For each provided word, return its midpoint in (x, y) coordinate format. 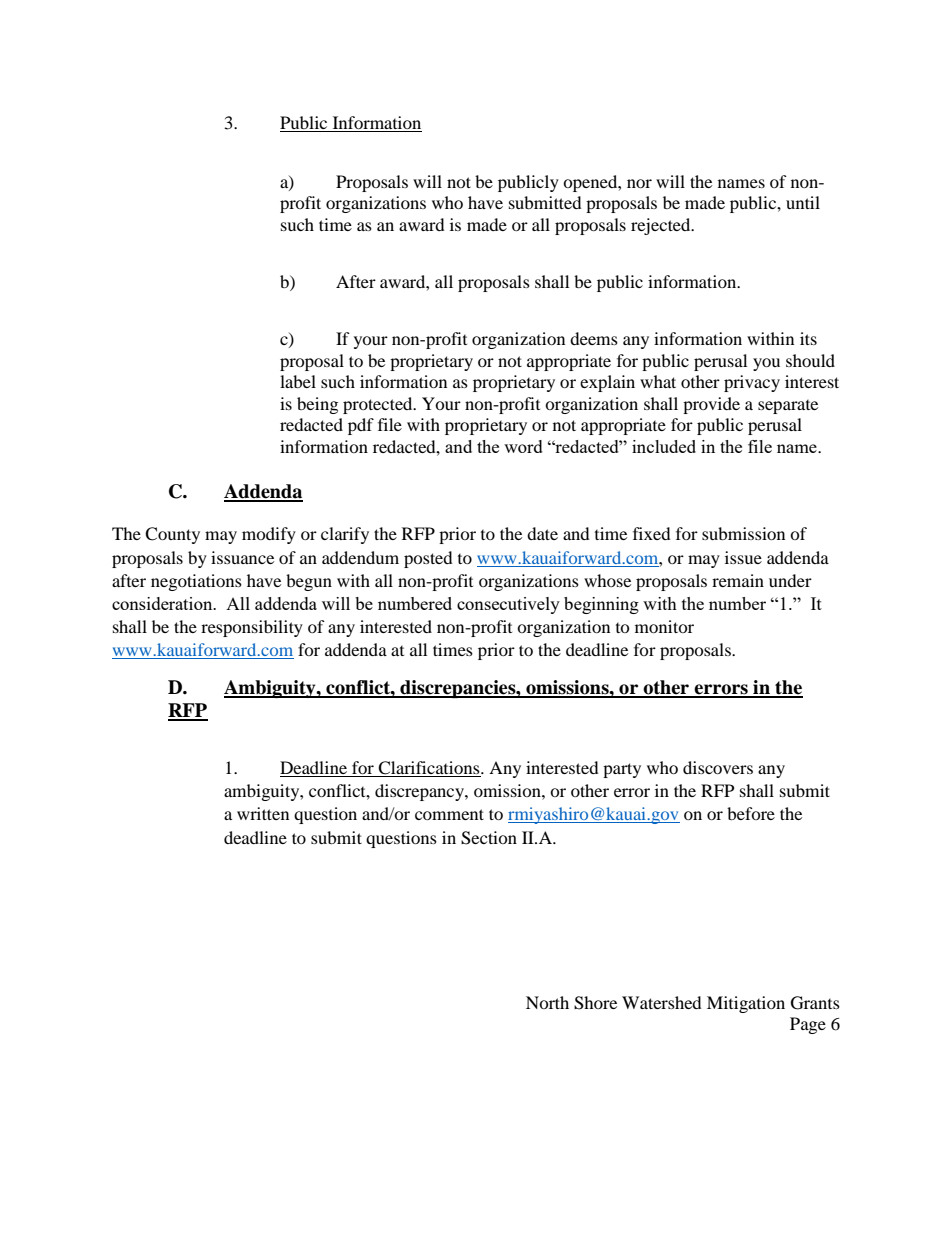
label (298, 381)
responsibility (252, 628)
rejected (662, 226)
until (803, 202)
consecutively (508, 605)
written (263, 813)
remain (738, 580)
